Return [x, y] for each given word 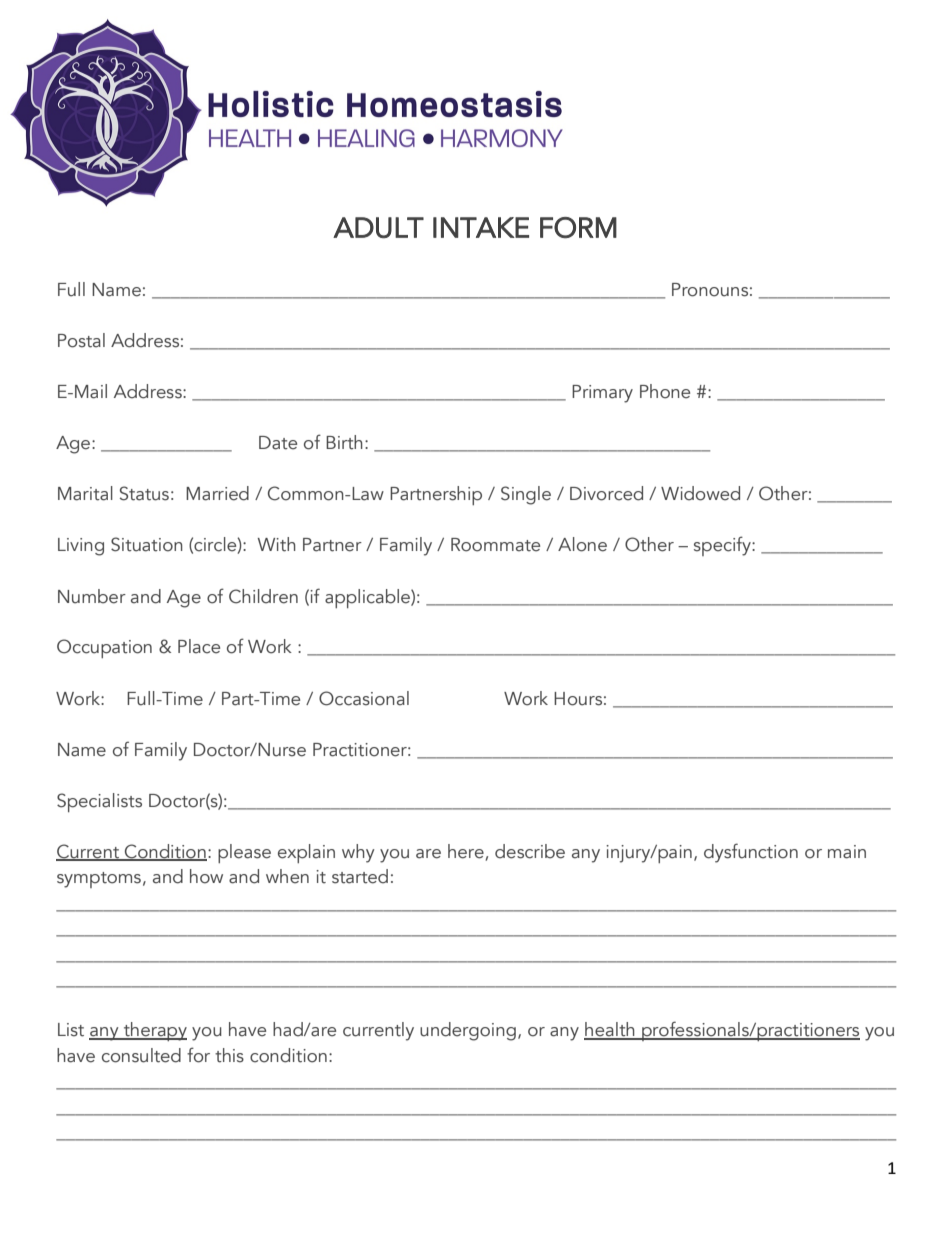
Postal [81, 340]
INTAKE [481, 227]
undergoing [468, 1031]
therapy [154, 1031]
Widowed [700, 493]
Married [217, 493]
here [467, 852]
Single [526, 495]
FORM [578, 228]
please [244, 853]
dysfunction [751, 853]
